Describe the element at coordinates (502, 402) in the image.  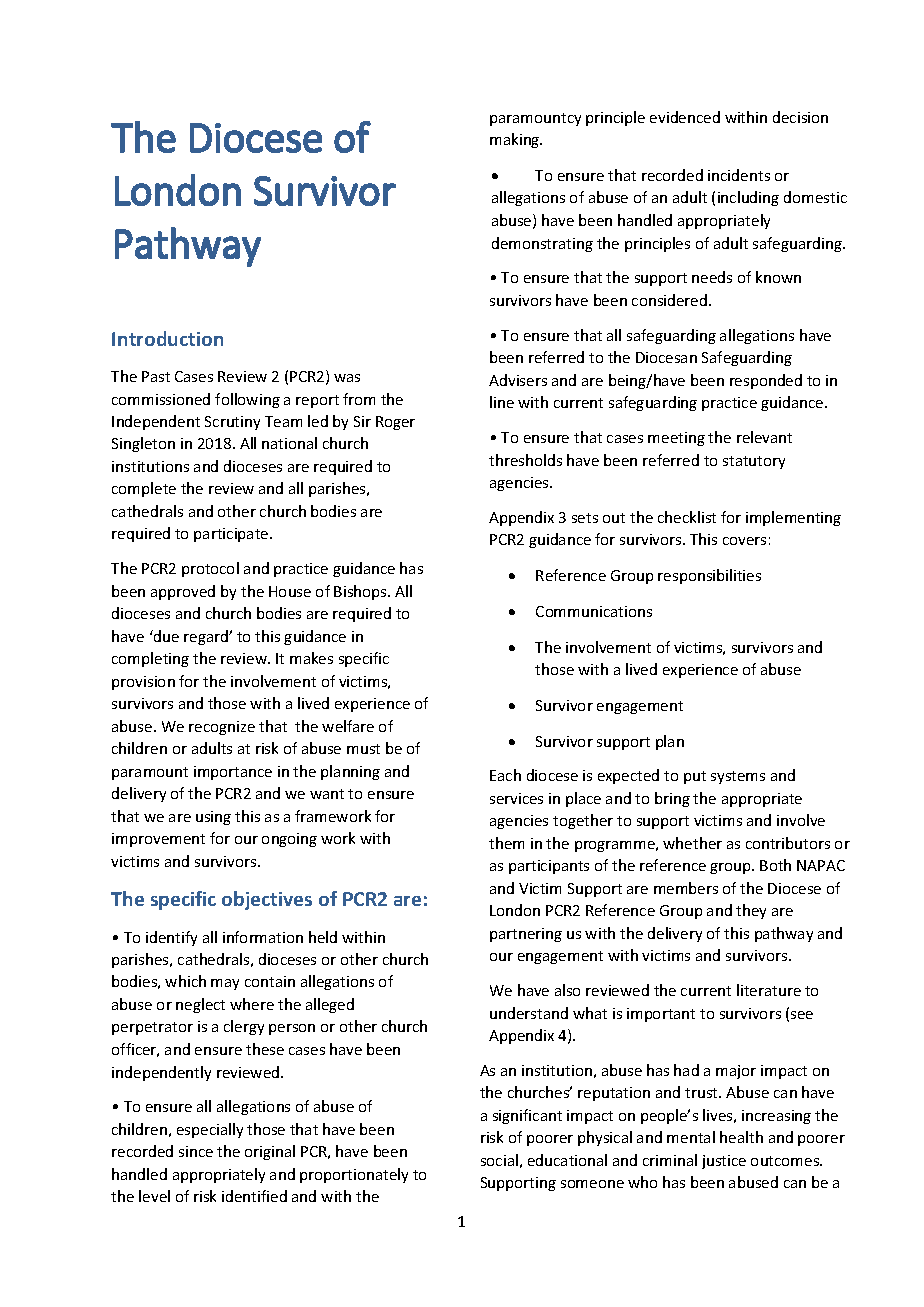
I see `line` at that location.
